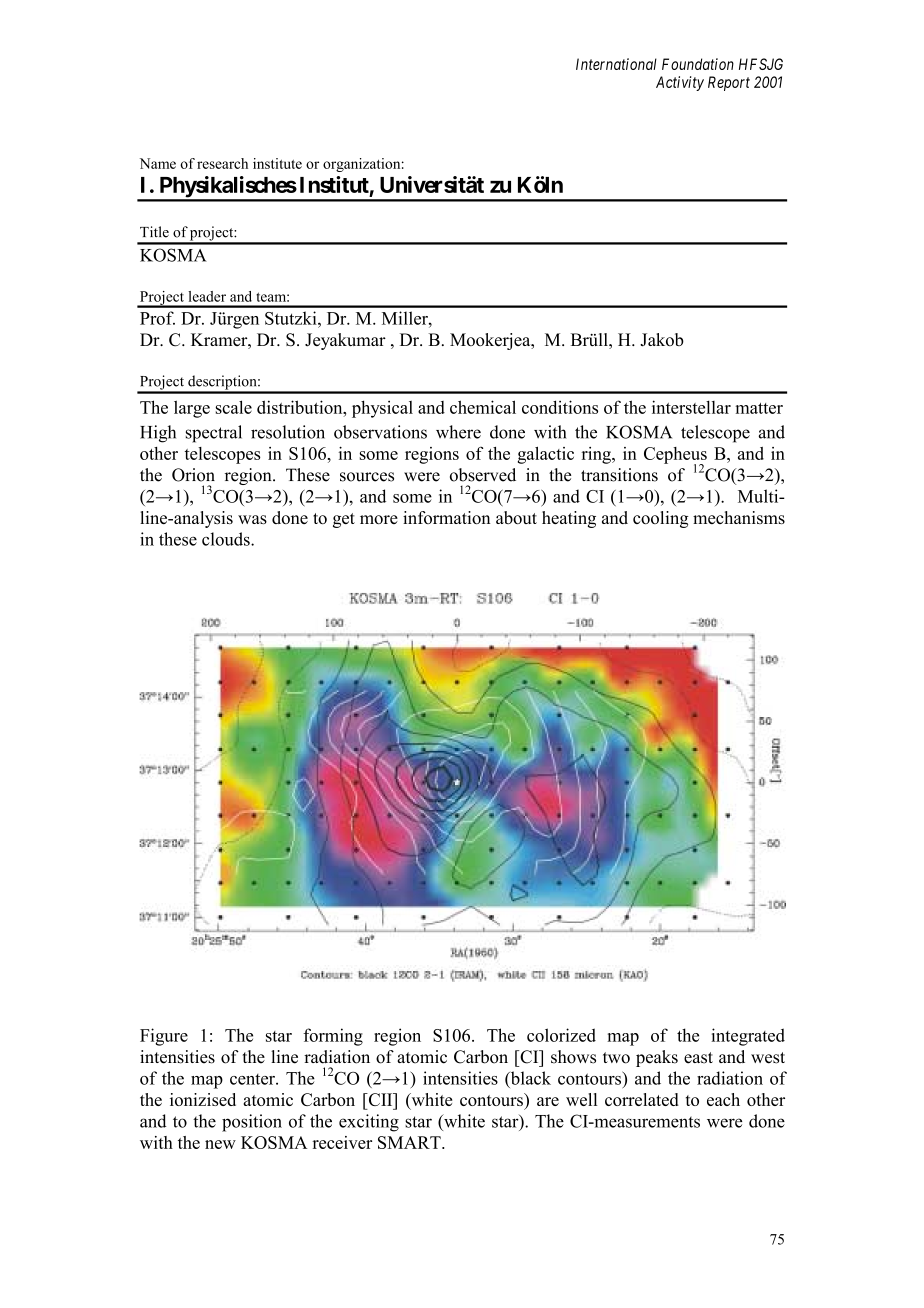 The height and width of the screenshot is (1308, 924). What do you see at coordinates (661, 519) in the screenshot?
I see `cooling` at bounding box center [661, 519].
